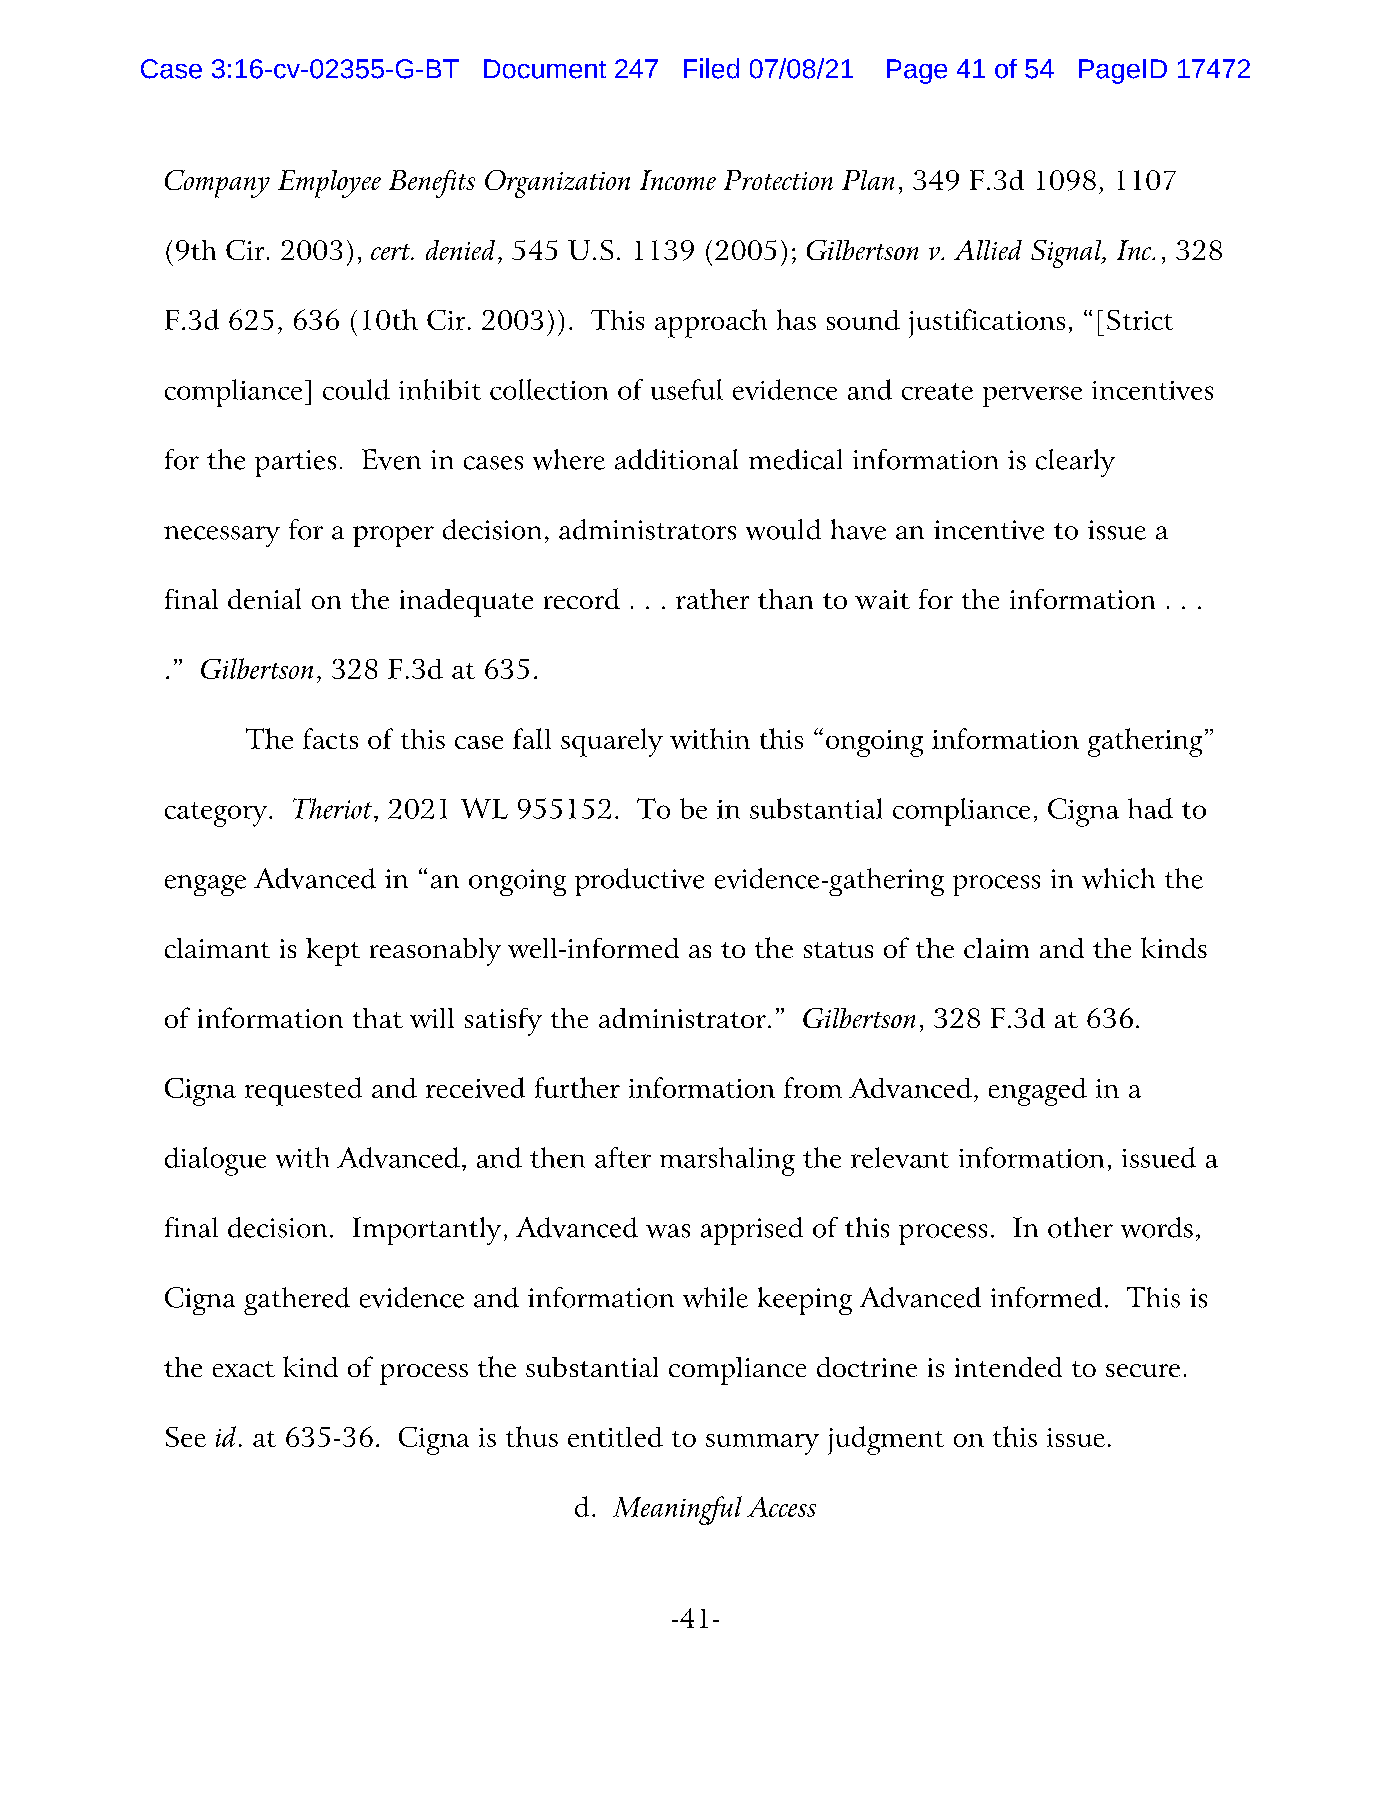  What do you see at coordinates (329, 184) in the screenshot?
I see `Employee` at bounding box center [329, 184].
